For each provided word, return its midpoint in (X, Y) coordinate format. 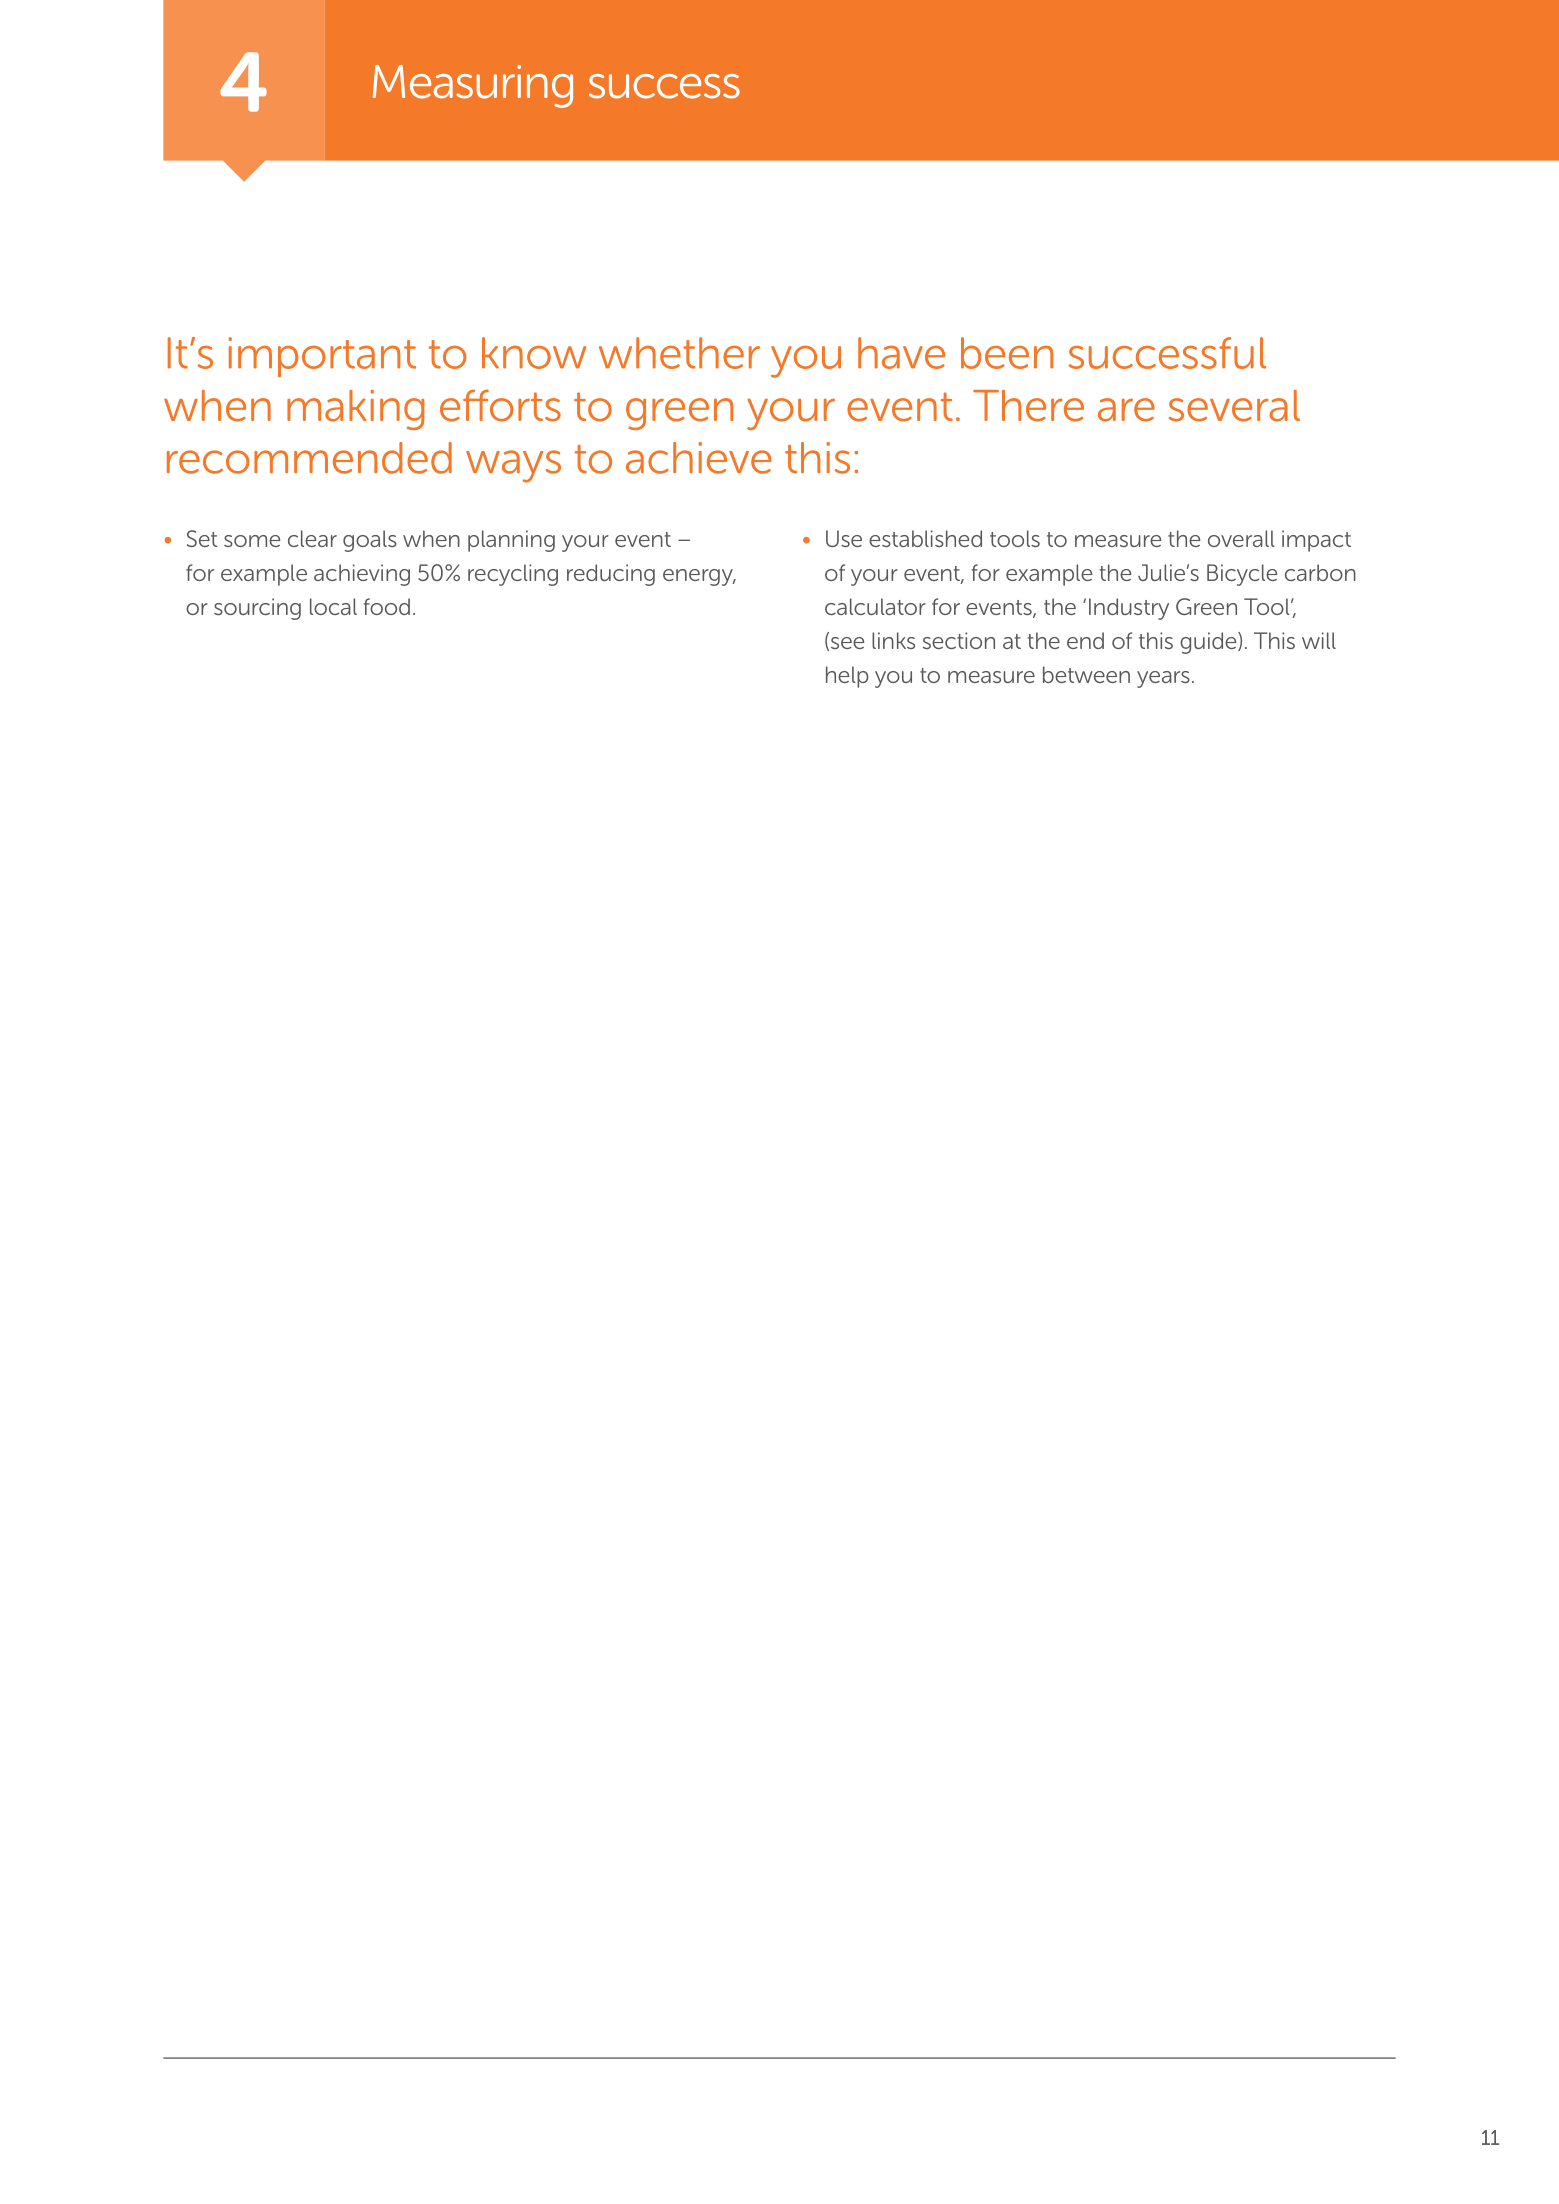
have (901, 353)
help (847, 677)
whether (679, 353)
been (1007, 353)
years (1163, 679)
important (322, 357)
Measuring (473, 86)
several (1234, 406)
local (333, 606)
